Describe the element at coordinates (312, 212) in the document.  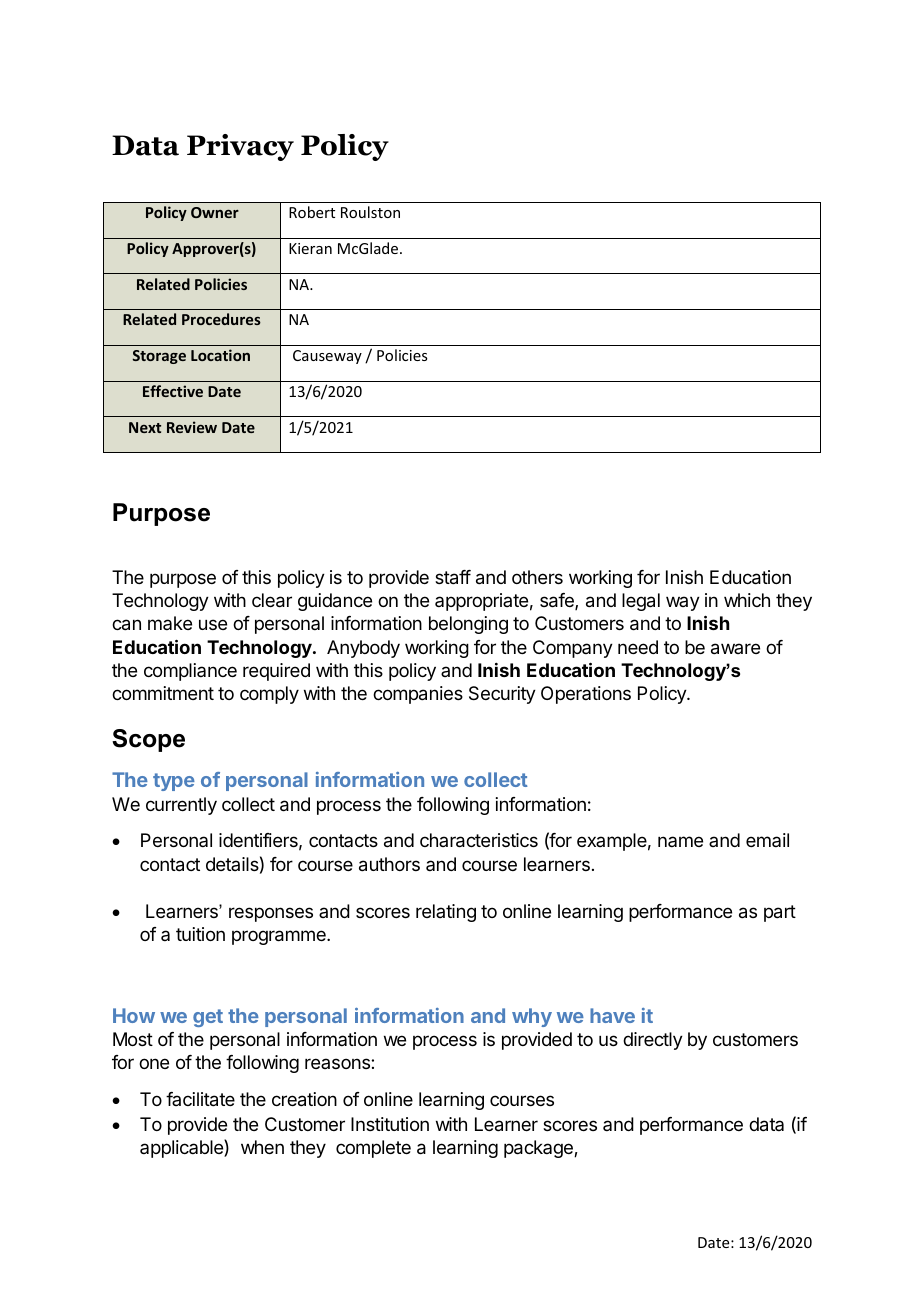
I see `Robert` at that location.
